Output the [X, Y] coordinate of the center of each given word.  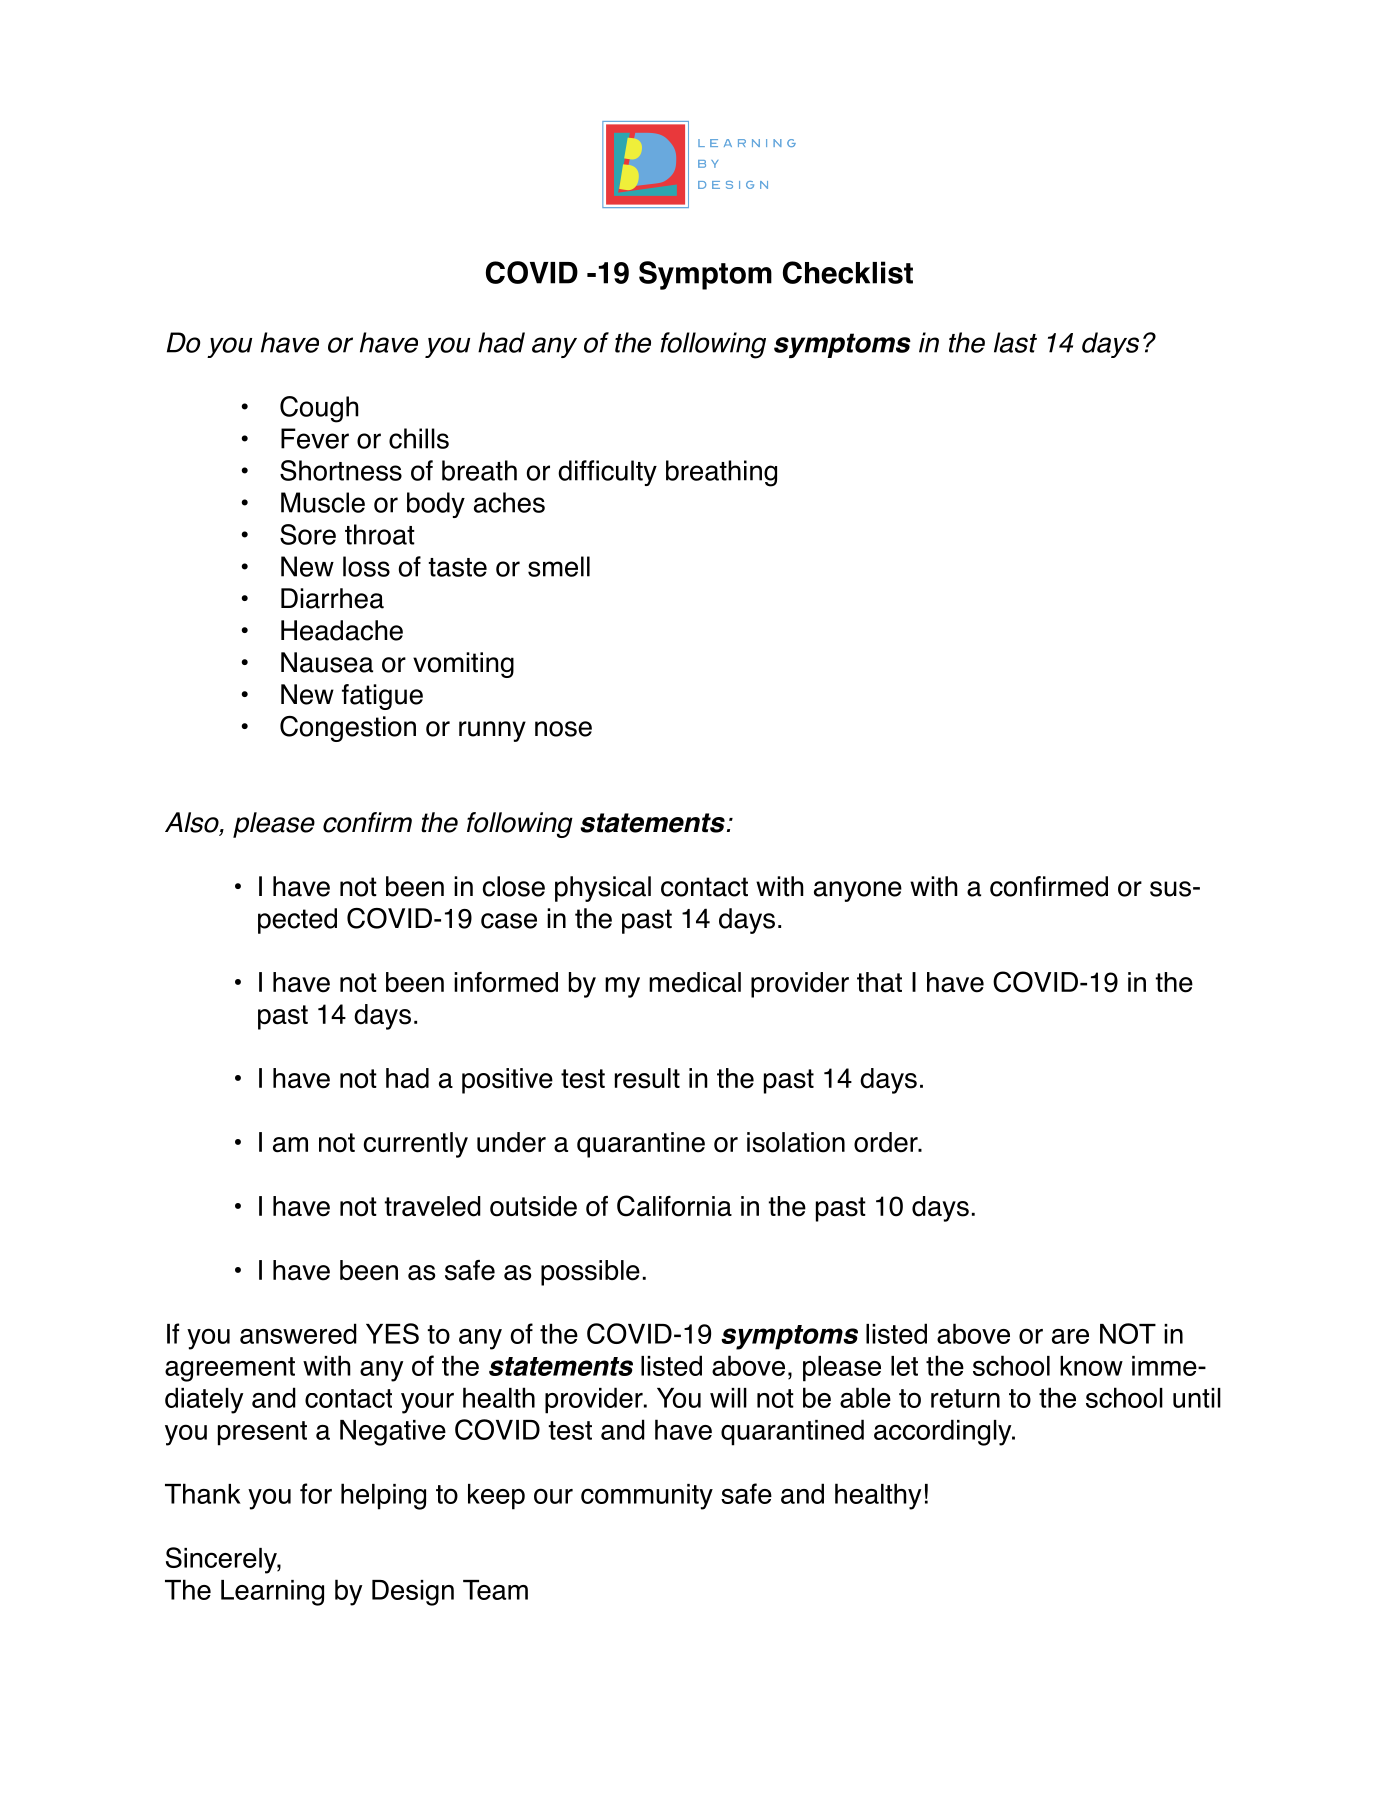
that [879, 982]
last [1015, 342]
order [887, 1142]
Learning [272, 1593]
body [436, 505]
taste [458, 567]
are [1070, 1336]
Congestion [348, 729]
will [728, 1398]
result [647, 1078]
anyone [858, 891]
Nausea [327, 662]
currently [416, 1145]
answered [298, 1333]
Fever [315, 438]
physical [603, 889]
